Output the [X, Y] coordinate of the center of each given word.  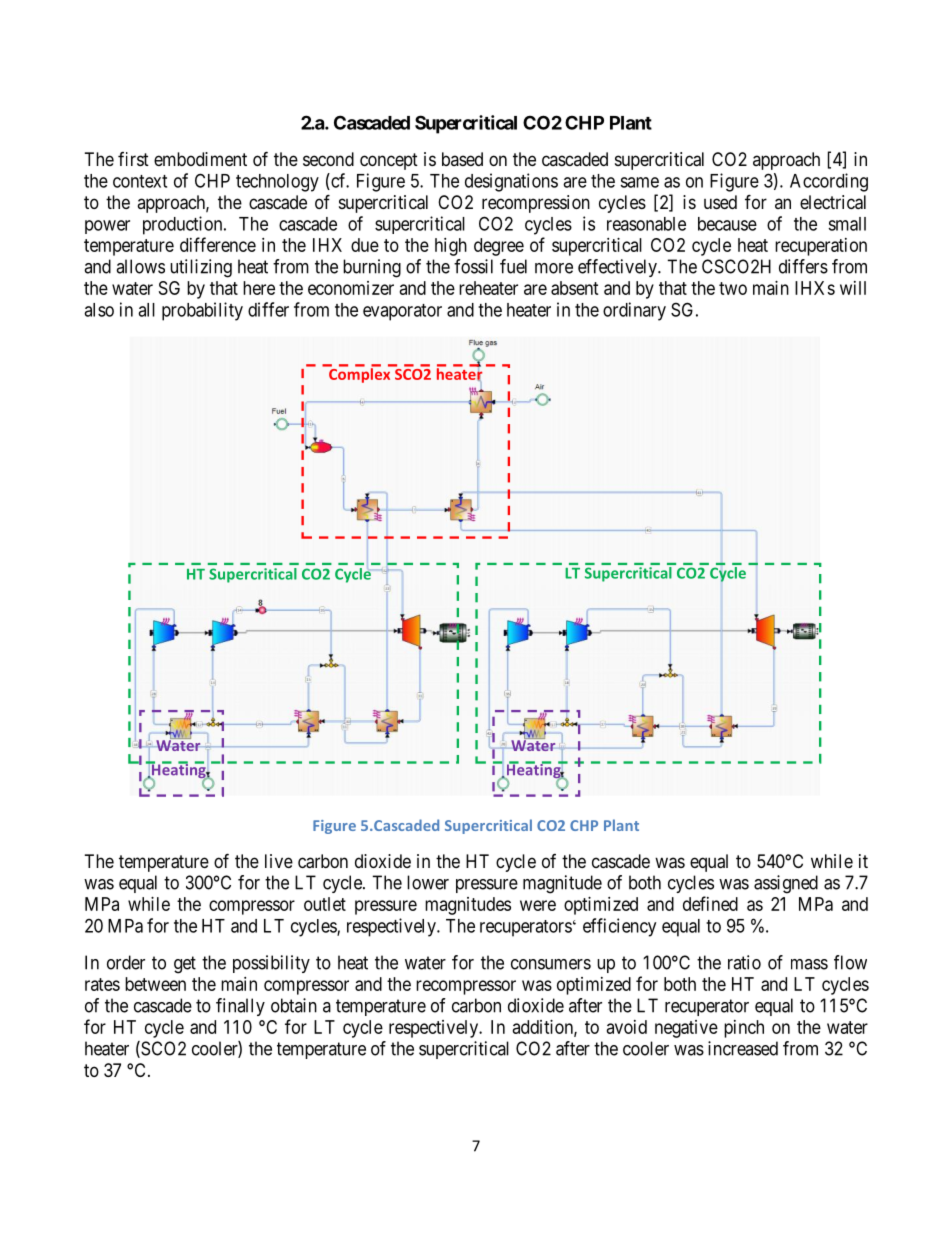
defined [710, 903]
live [279, 861]
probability [202, 311]
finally [240, 1007]
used [720, 202]
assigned [786, 884]
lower [428, 882]
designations [511, 182]
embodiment [200, 159]
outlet [325, 904]
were [538, 905]
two [733, 288]
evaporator [402, 312]
